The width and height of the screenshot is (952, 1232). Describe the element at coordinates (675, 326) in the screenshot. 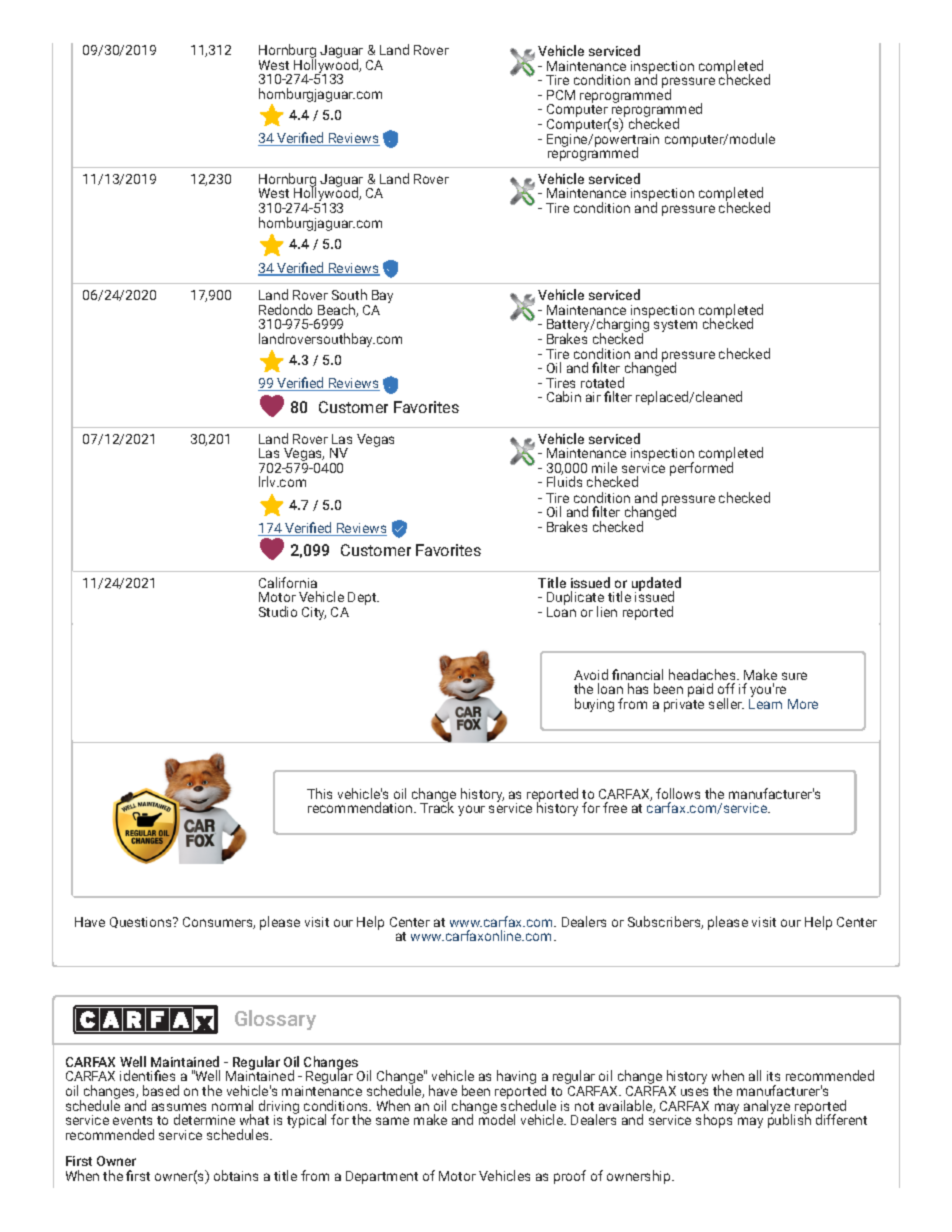

I see `system` at that location.
